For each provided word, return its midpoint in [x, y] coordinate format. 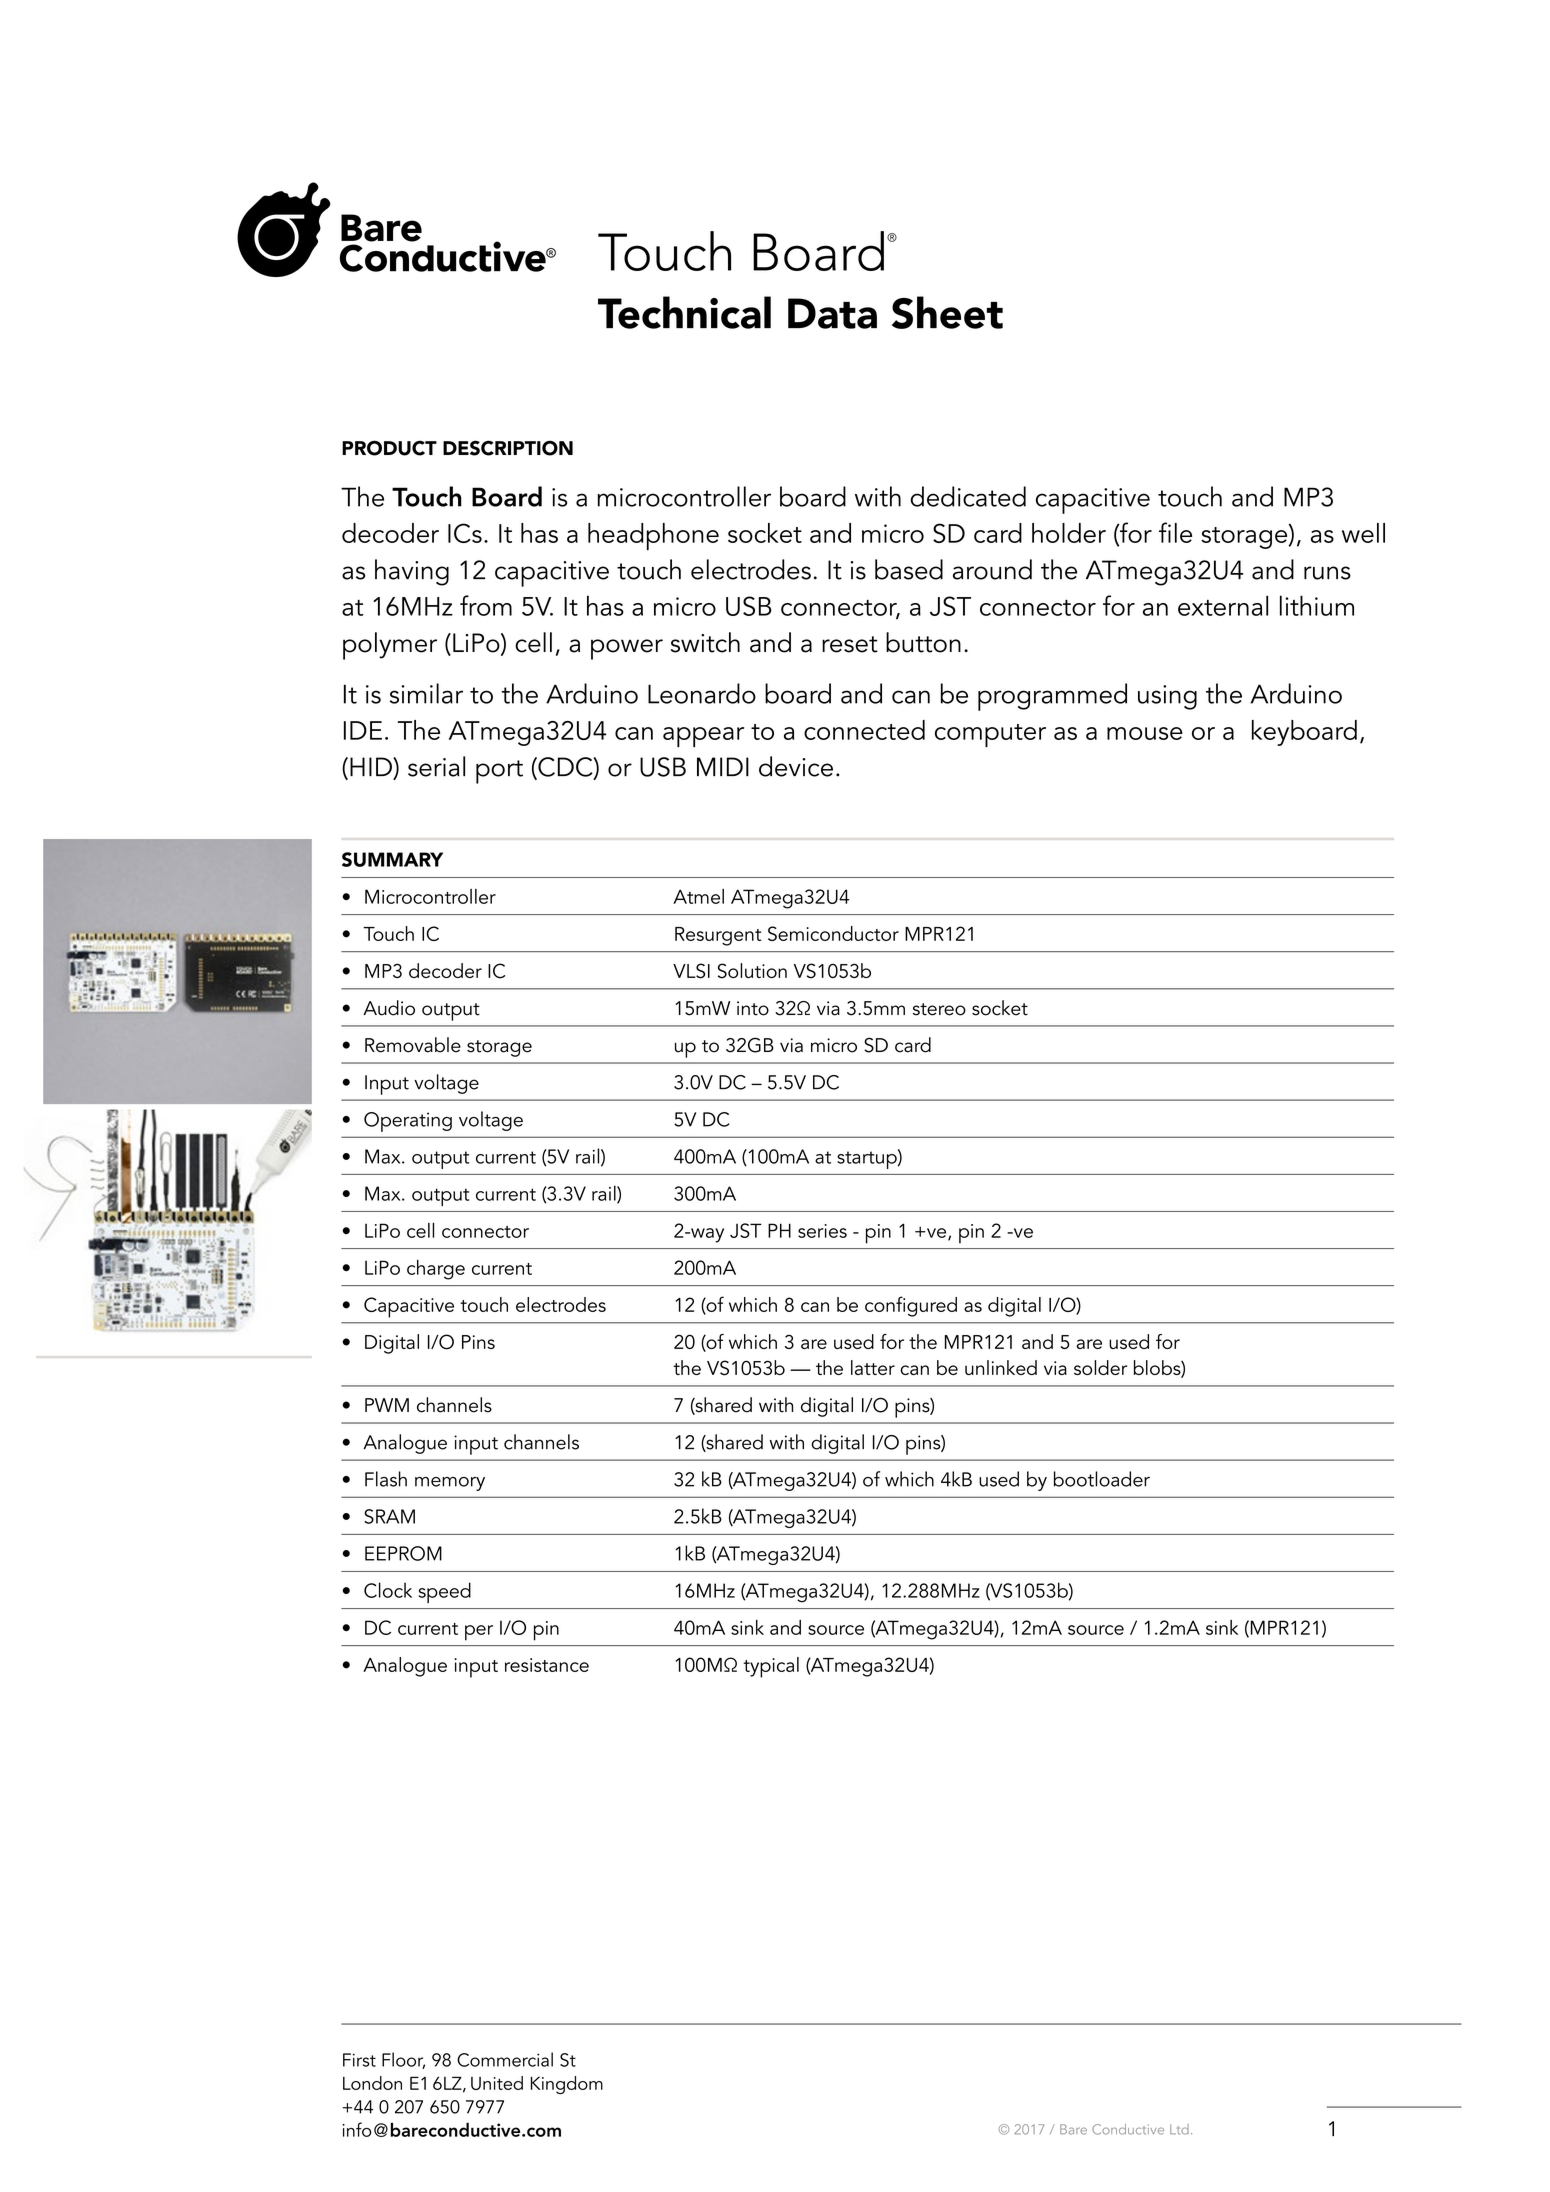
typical [771, 1667]
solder [1100, 1367]
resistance [547, 1665]
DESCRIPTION [508, 448]
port [499, 772]
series [822, 1231]
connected [864, 730]
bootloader [1102, 1479]
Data [832, 313]
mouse [1145, 733]
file [1175, 532]
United [497, 2083]
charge [436, 1270]
